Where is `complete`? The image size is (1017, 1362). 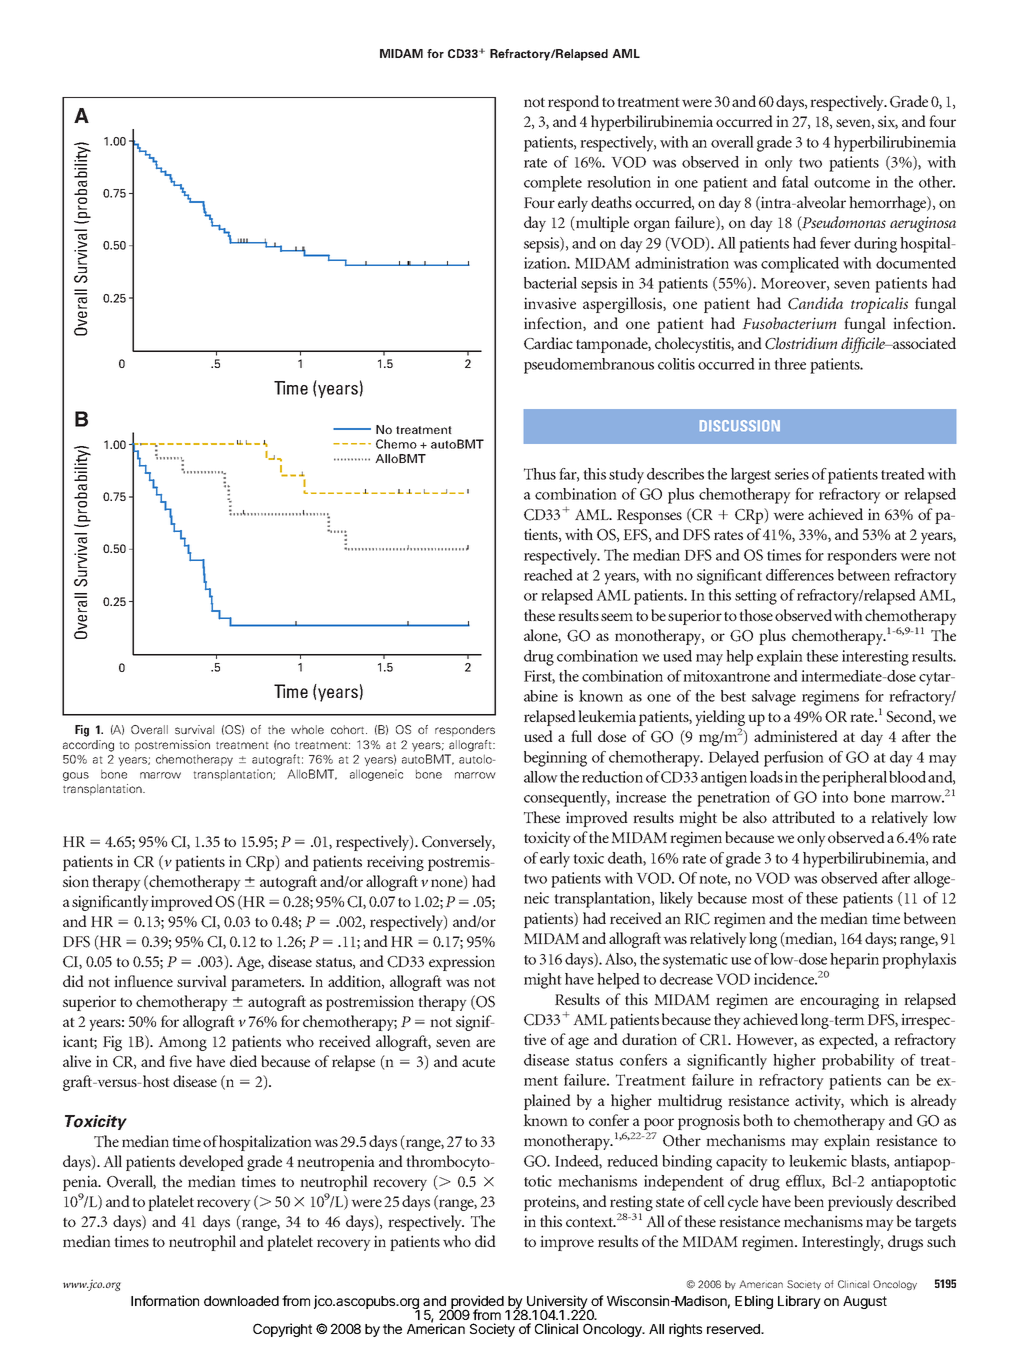
complete is located at coordinates (553, 184).
